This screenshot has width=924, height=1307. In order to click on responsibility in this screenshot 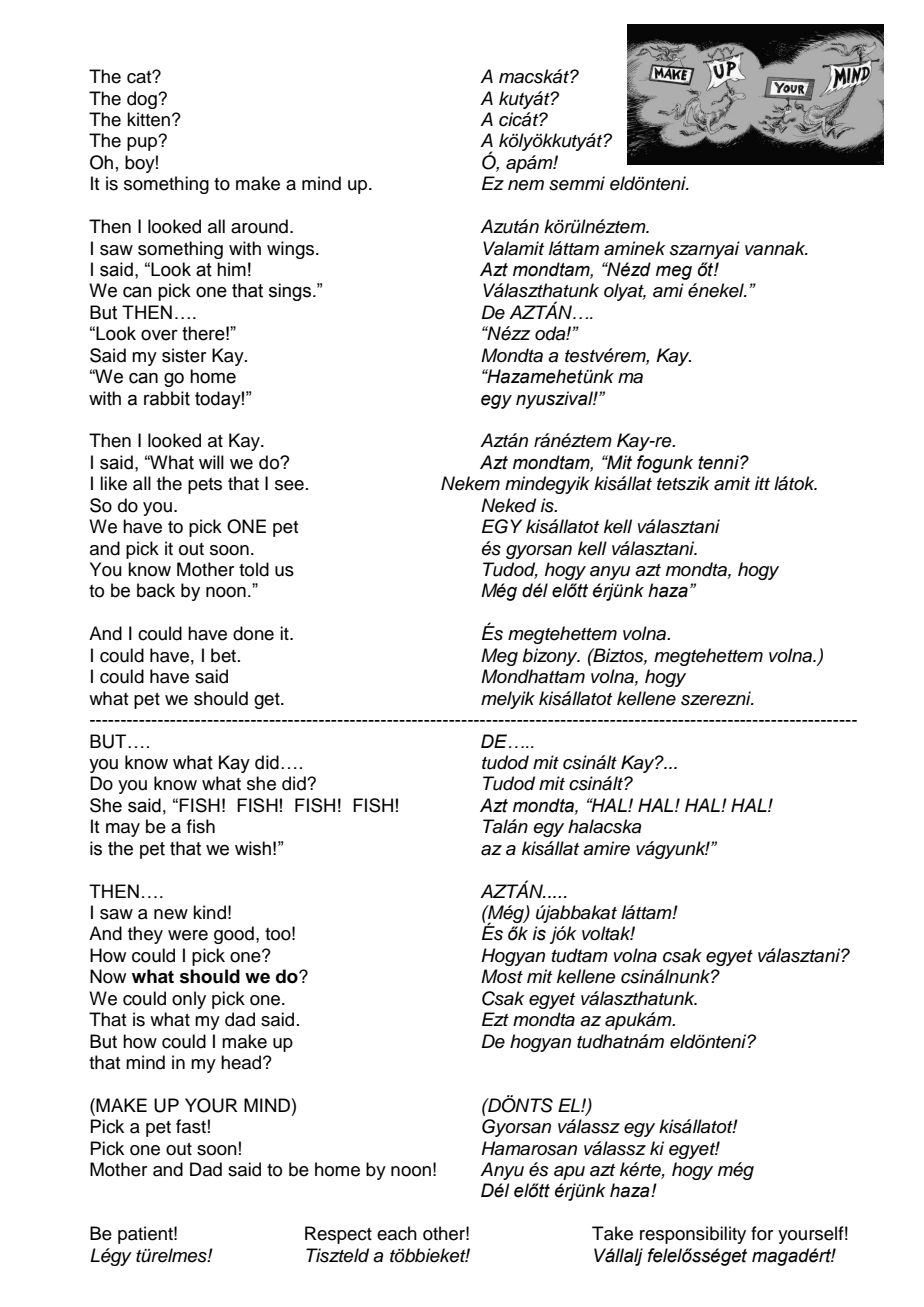, I will do `click(693, 1235)`.
